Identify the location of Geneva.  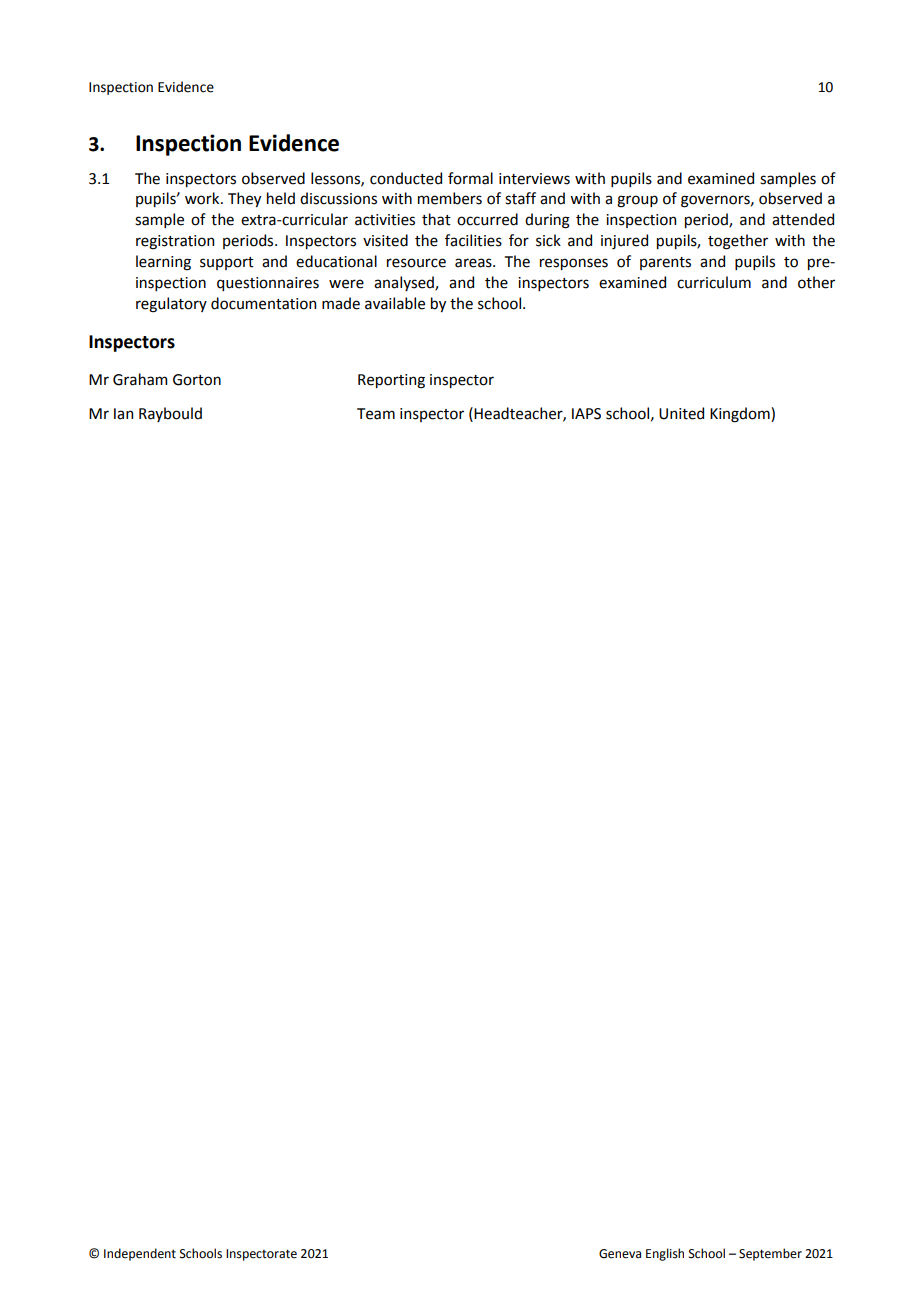
(620, 1254).
